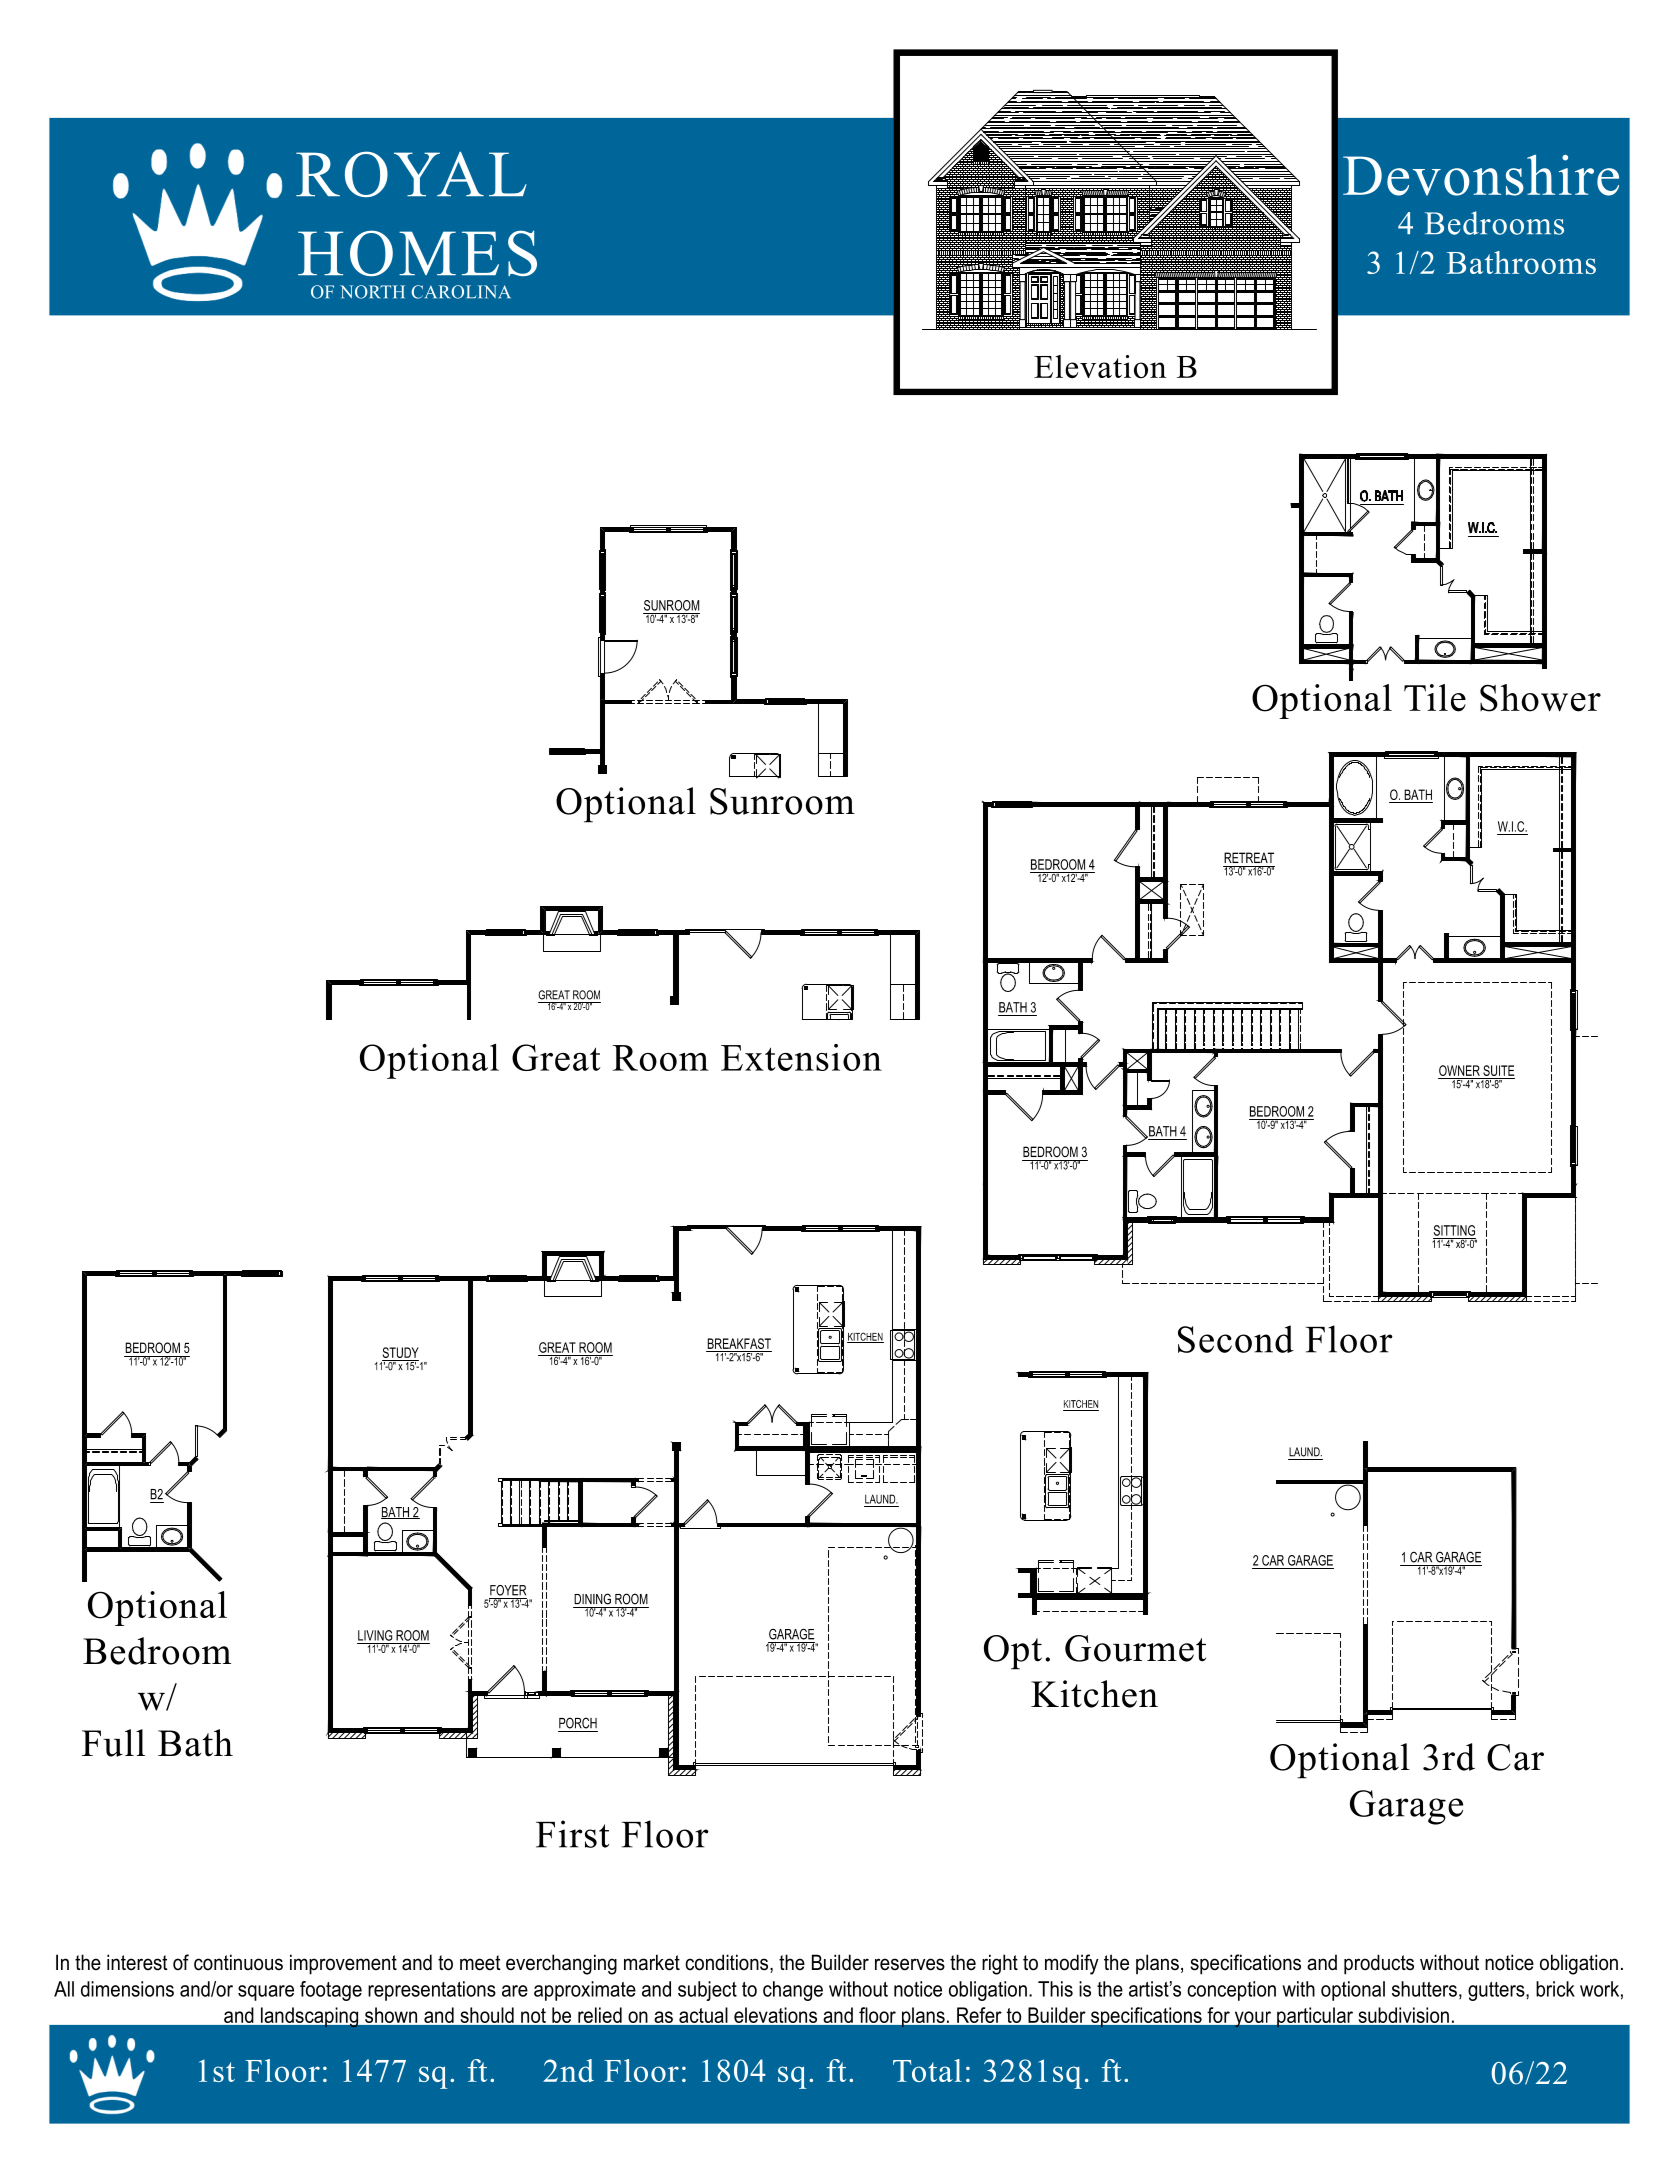 The image size is (1679, 2173). Describe the element at coordinates (1481, 175) in the screenshot. I see `Devonshire` at that location.
